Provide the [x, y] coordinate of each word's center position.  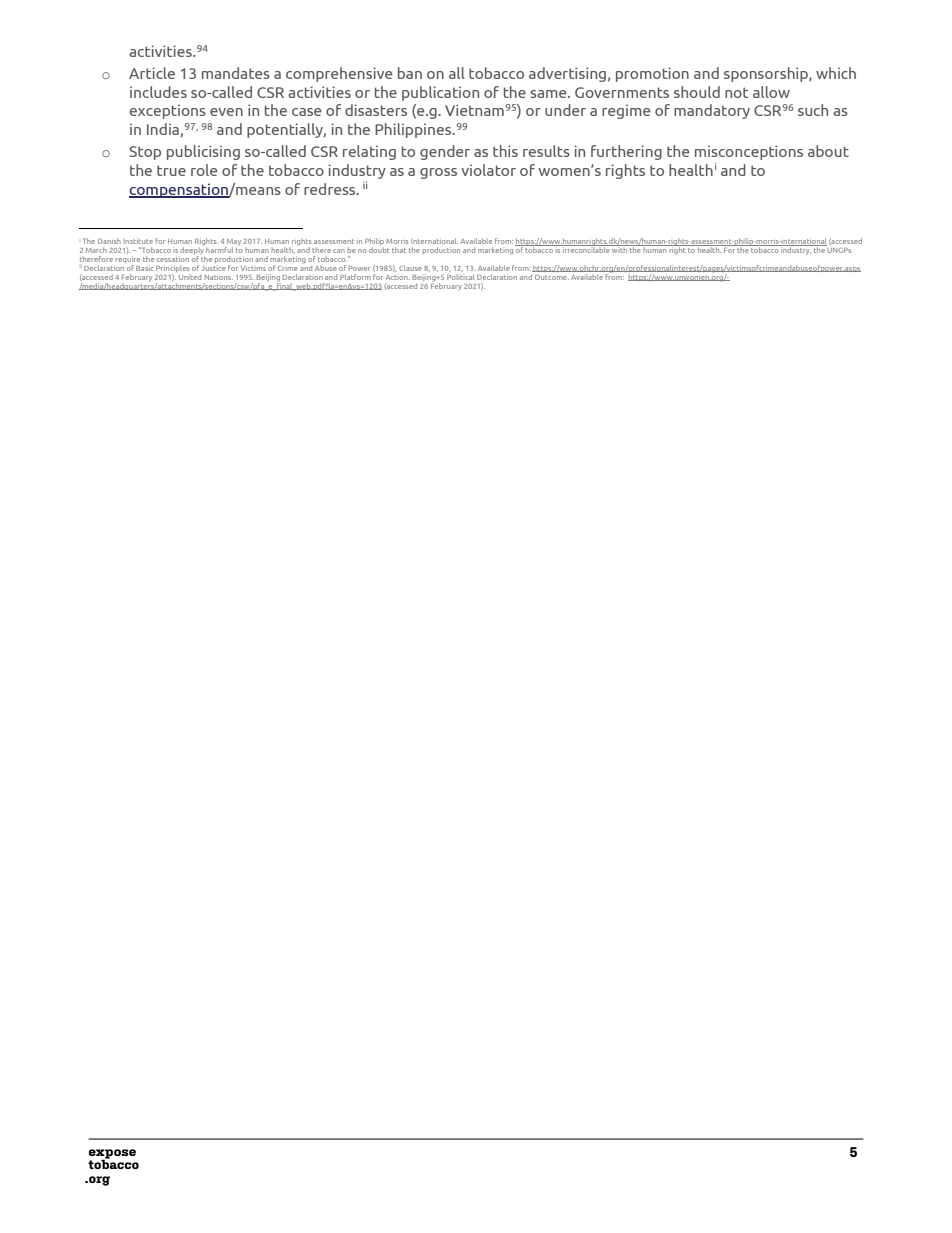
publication [440, 93]
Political [461, 275]
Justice [213, 268]
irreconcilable [586, 248]
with [619, 248]
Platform [355, 277]
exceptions [168, 111]
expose [112, 1155]
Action [397, 277]
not [736, 92]
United [190, 277]
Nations [219, 277]
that [399, 250]
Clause [410, 268]
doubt [379, 248]
